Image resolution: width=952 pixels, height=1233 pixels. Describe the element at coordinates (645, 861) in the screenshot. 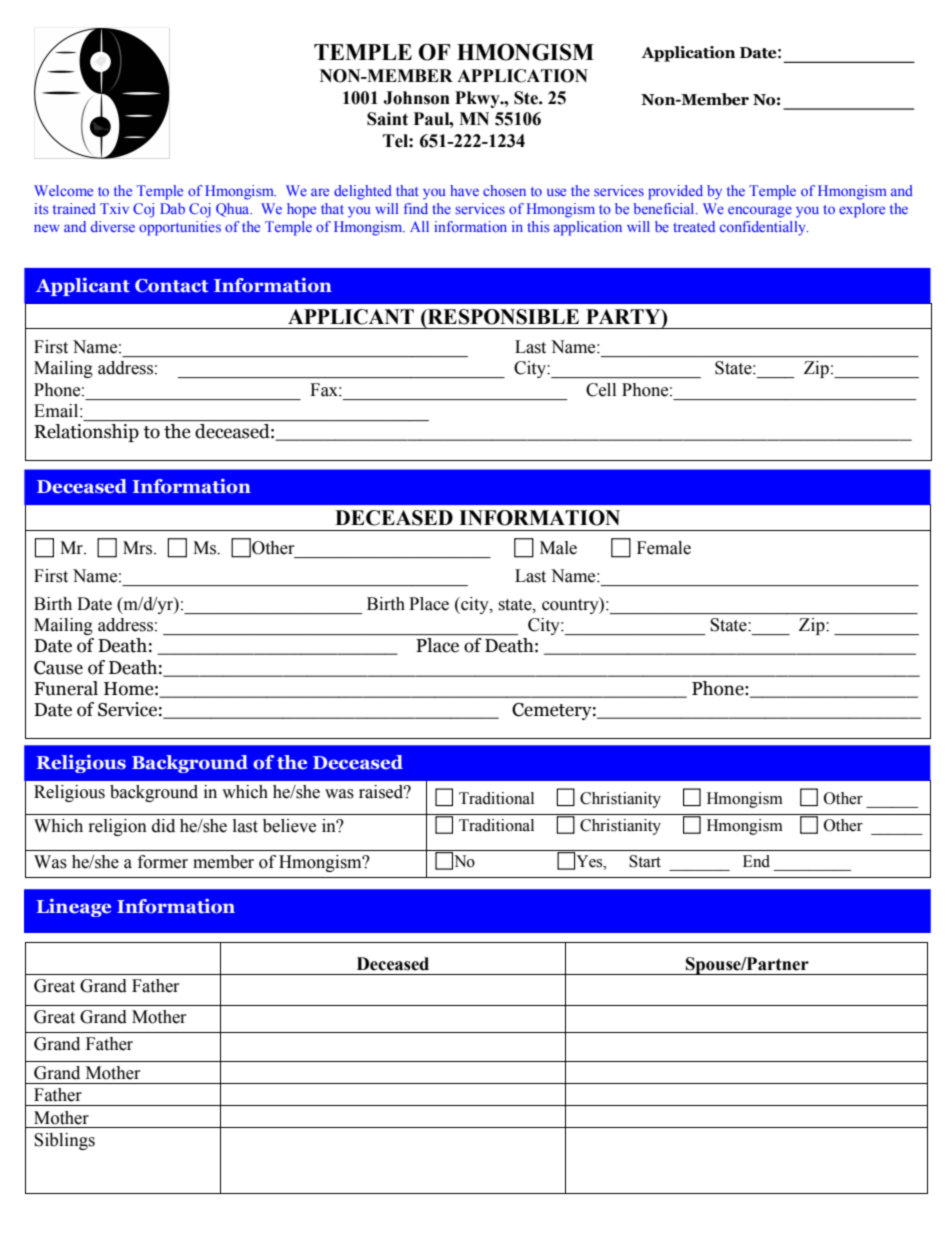

I see `Start` at that location.
